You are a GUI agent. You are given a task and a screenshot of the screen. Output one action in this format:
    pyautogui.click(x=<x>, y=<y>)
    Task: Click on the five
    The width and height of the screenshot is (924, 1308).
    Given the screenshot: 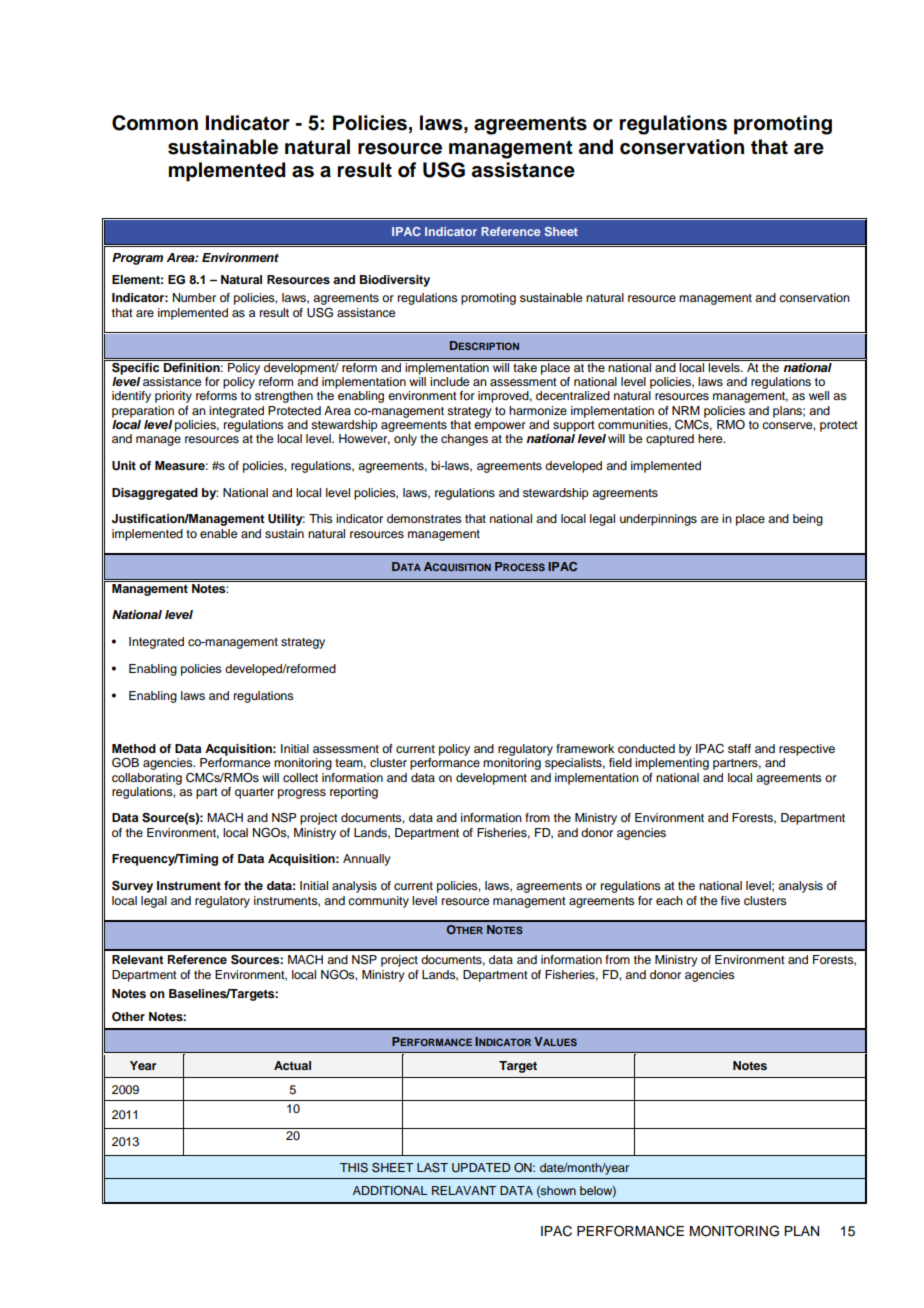 What is the action you would take?
    pyautogui.click(x=730, y=900)
